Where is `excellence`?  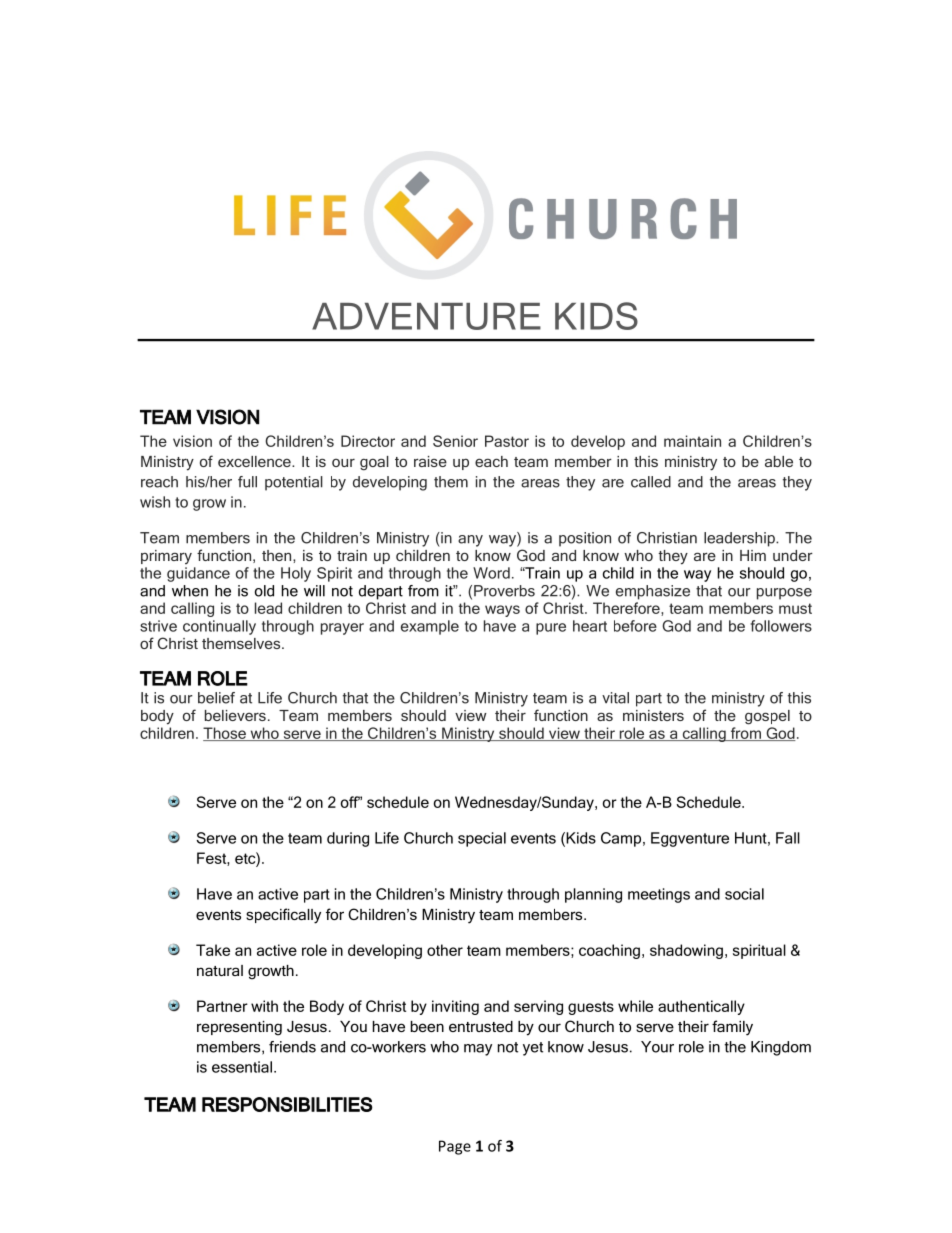 excellence is located at coordinates (255, 461).
